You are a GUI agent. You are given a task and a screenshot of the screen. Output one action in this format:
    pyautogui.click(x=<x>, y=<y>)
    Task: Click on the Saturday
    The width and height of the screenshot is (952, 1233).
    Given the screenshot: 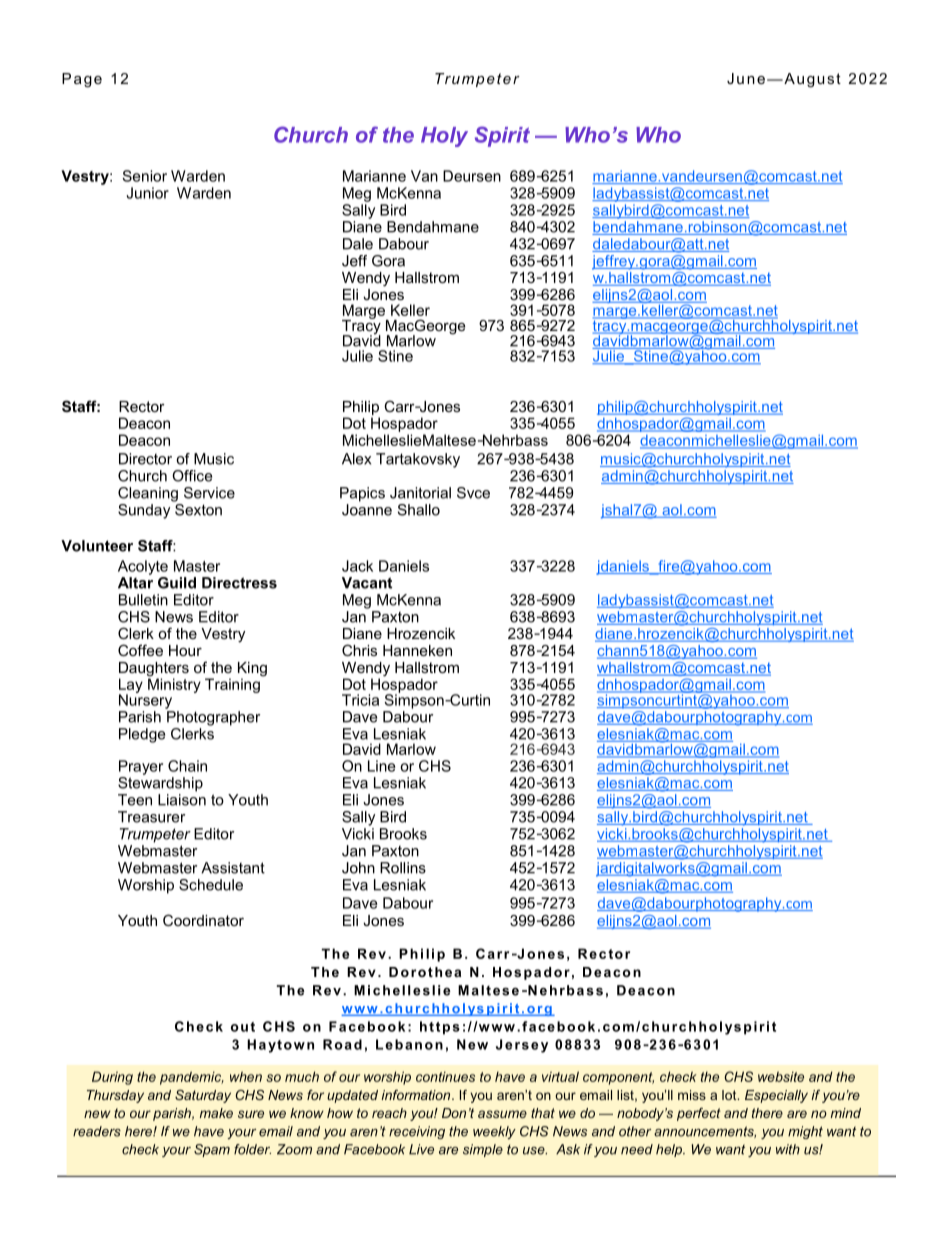 What is the action you would take?
    pyautogui.click(x=203, y=1096)
